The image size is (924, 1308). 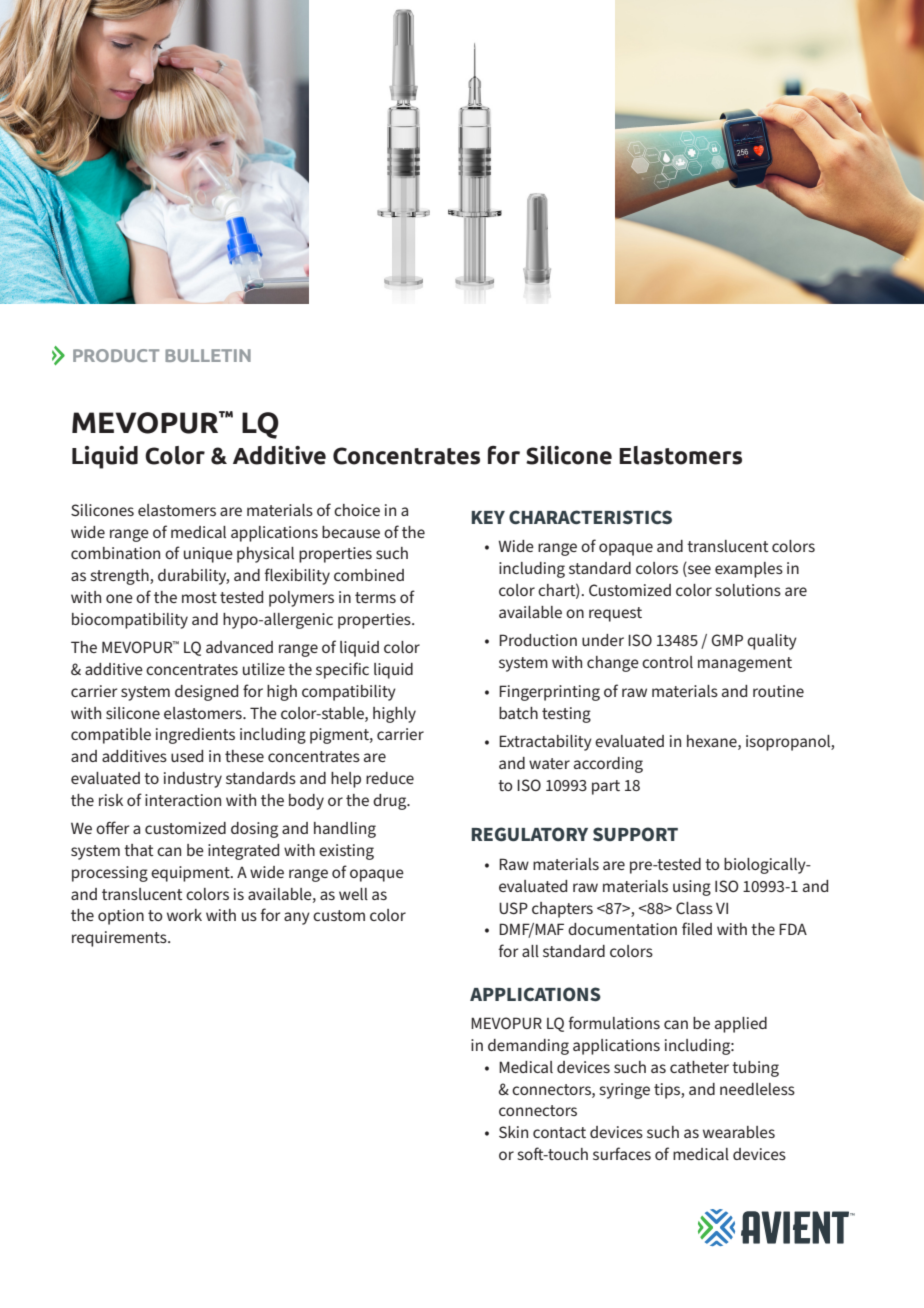 What do you see at coordinates (513, 1132) in the page?
I see `Skin` at bounding box center [513, 1132].
